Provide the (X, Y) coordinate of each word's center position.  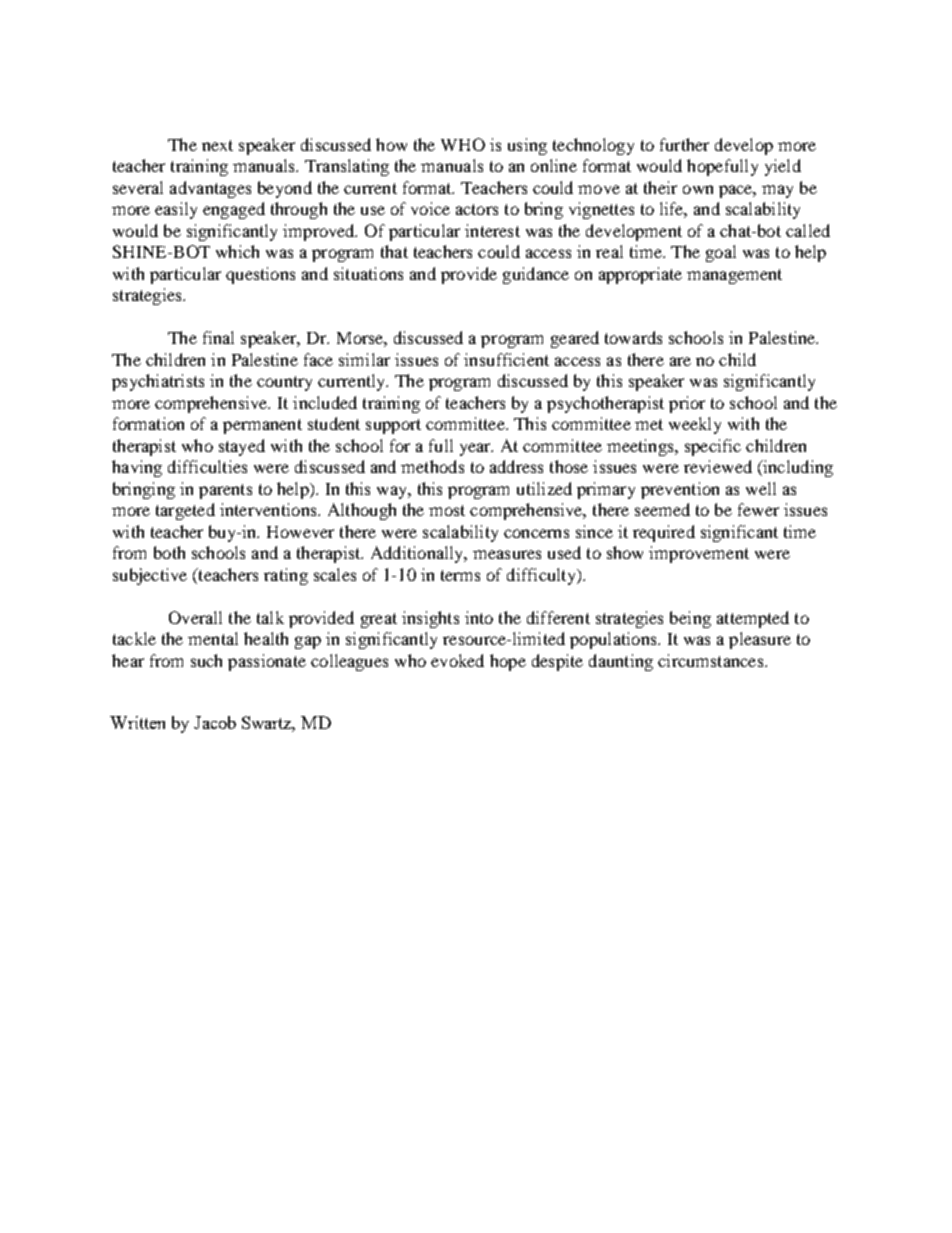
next (217, 145)
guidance (536, 275)
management (734, 276)
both (169, 552)
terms (460, 575)
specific (713, 447)
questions (260, 275)
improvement (699, 554)
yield (783, 167)
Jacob (215, 722)
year (476, 449)
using (527, 146)
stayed (242, 447)
